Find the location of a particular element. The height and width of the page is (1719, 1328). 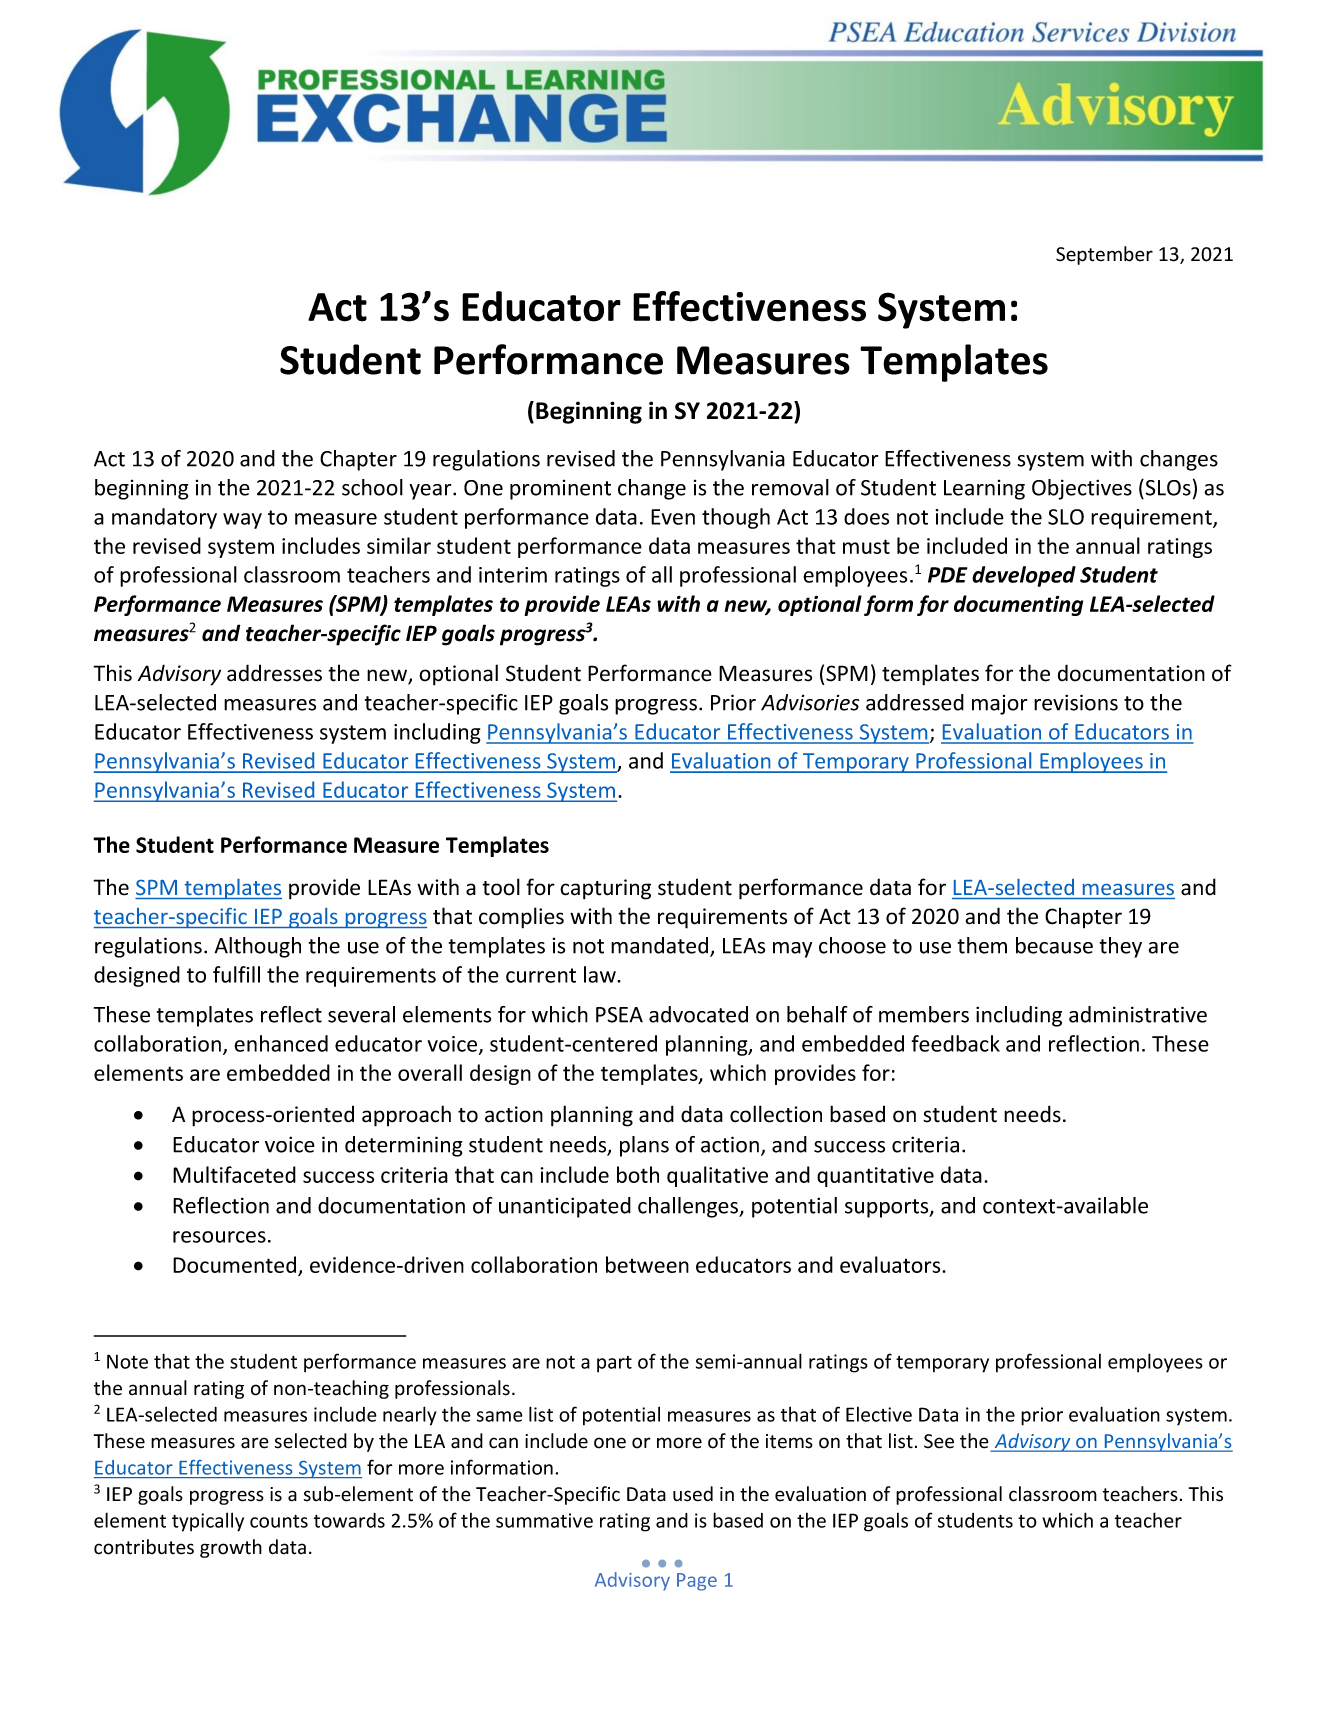

Page is located at coordinates (697, 1582).
